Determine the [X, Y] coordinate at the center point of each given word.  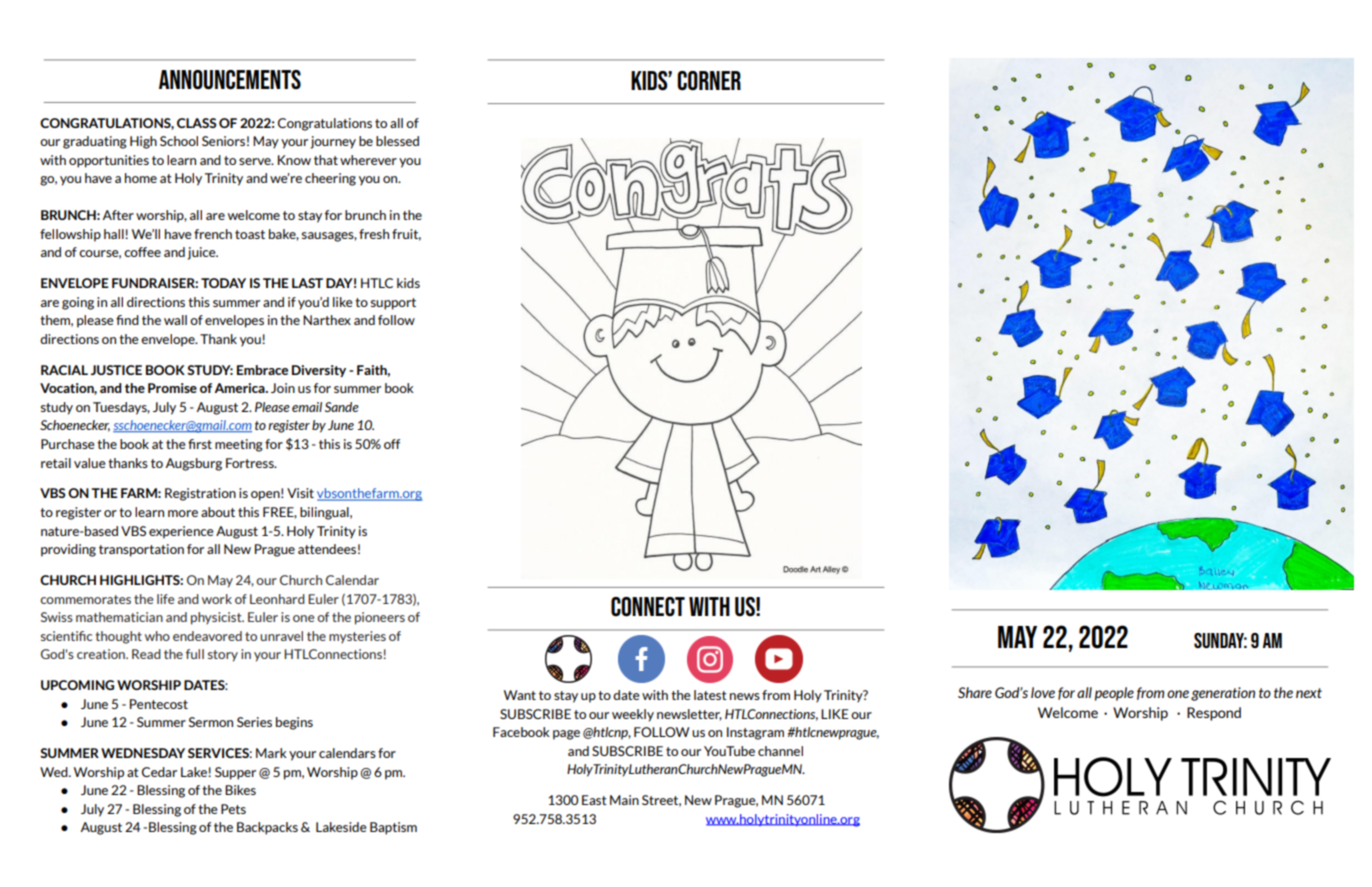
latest [710, 695]
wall [175, 320]
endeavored [207, 636]
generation [1223, 694]
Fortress [251, 463]
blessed [397, 141]
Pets [233, 809]
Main [624, 800]
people [1114, 694]
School [179, 141]
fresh [374, 234]
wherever [368, 160]
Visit [300, 493]
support [393, 304]
